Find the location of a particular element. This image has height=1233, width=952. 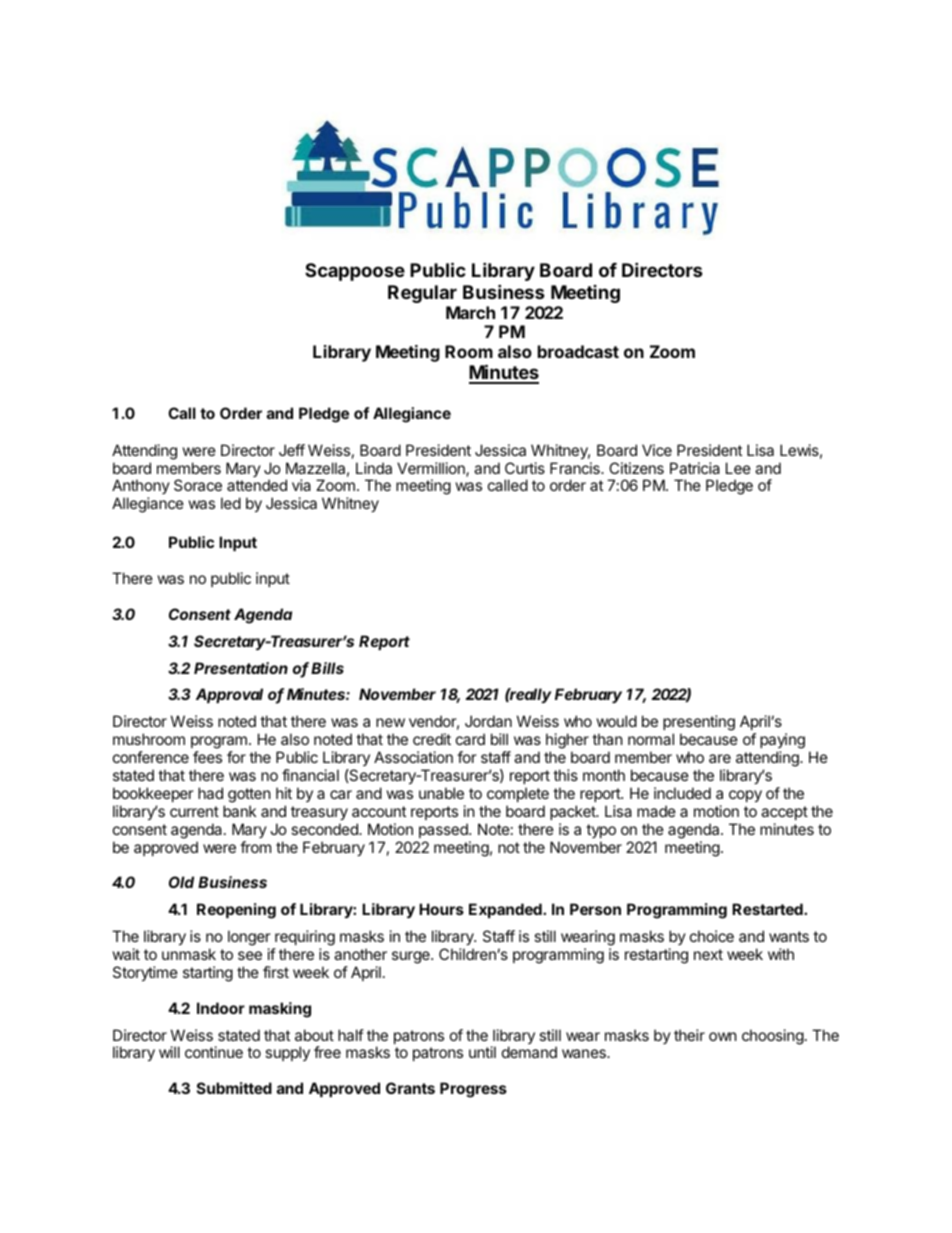

Jordan is located at coordinates (488, 721).
